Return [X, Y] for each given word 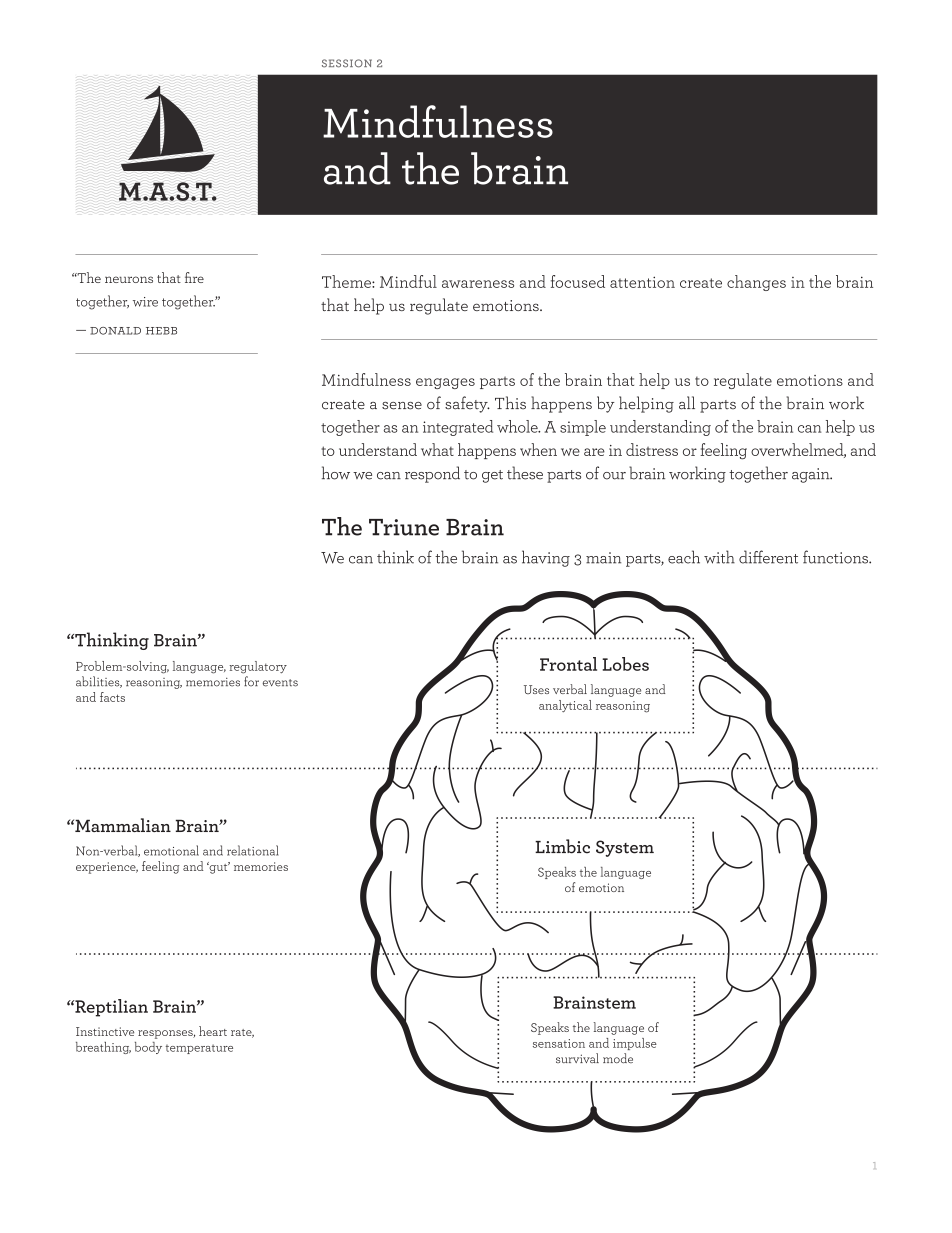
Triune [404, 527]
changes [756, 283]
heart [213, 1031]
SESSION [347, 63]
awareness [478, 284]
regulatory [258, 667]
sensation [559, 1043]
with [719, 557]
